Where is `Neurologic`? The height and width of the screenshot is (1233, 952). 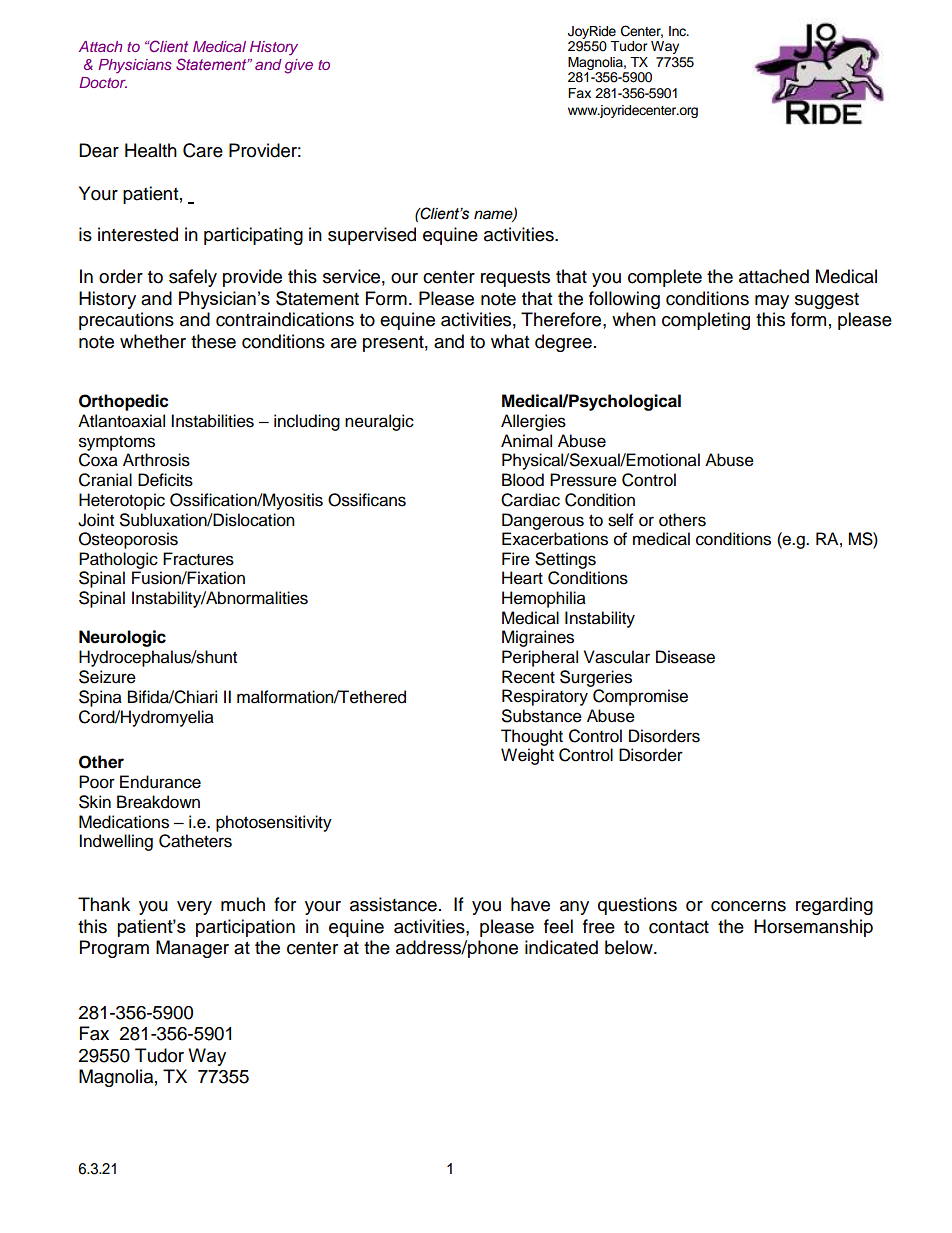 Neurologic is located at coordinates (122, 638).
